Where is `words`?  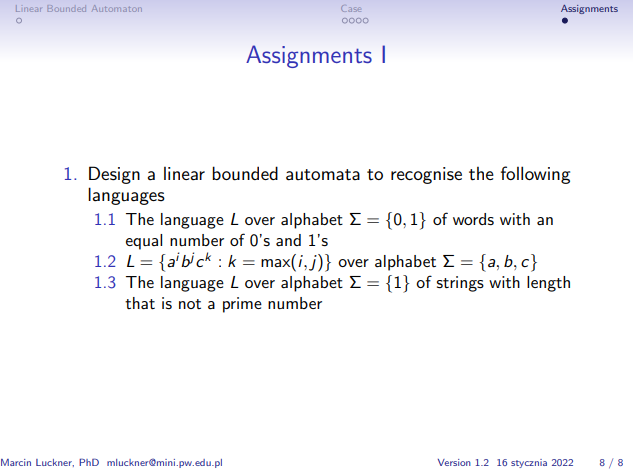
words is located at coordinates (473, 219).
